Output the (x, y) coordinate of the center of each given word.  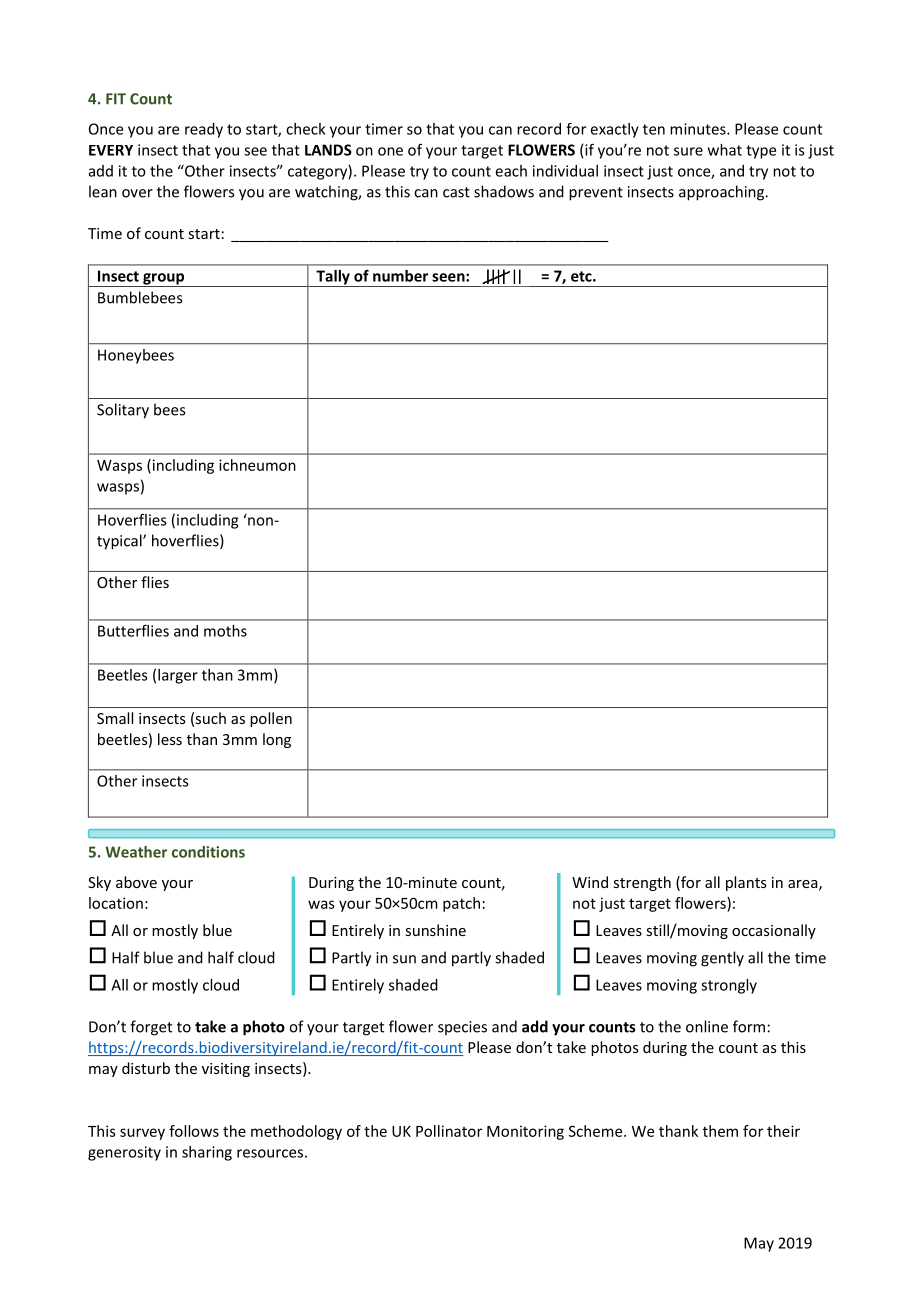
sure (688, 151)
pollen (271, 719)
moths (225, 631)
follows (194, 1131)
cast (456, 192)
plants (746, 883)
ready (204, 130)
